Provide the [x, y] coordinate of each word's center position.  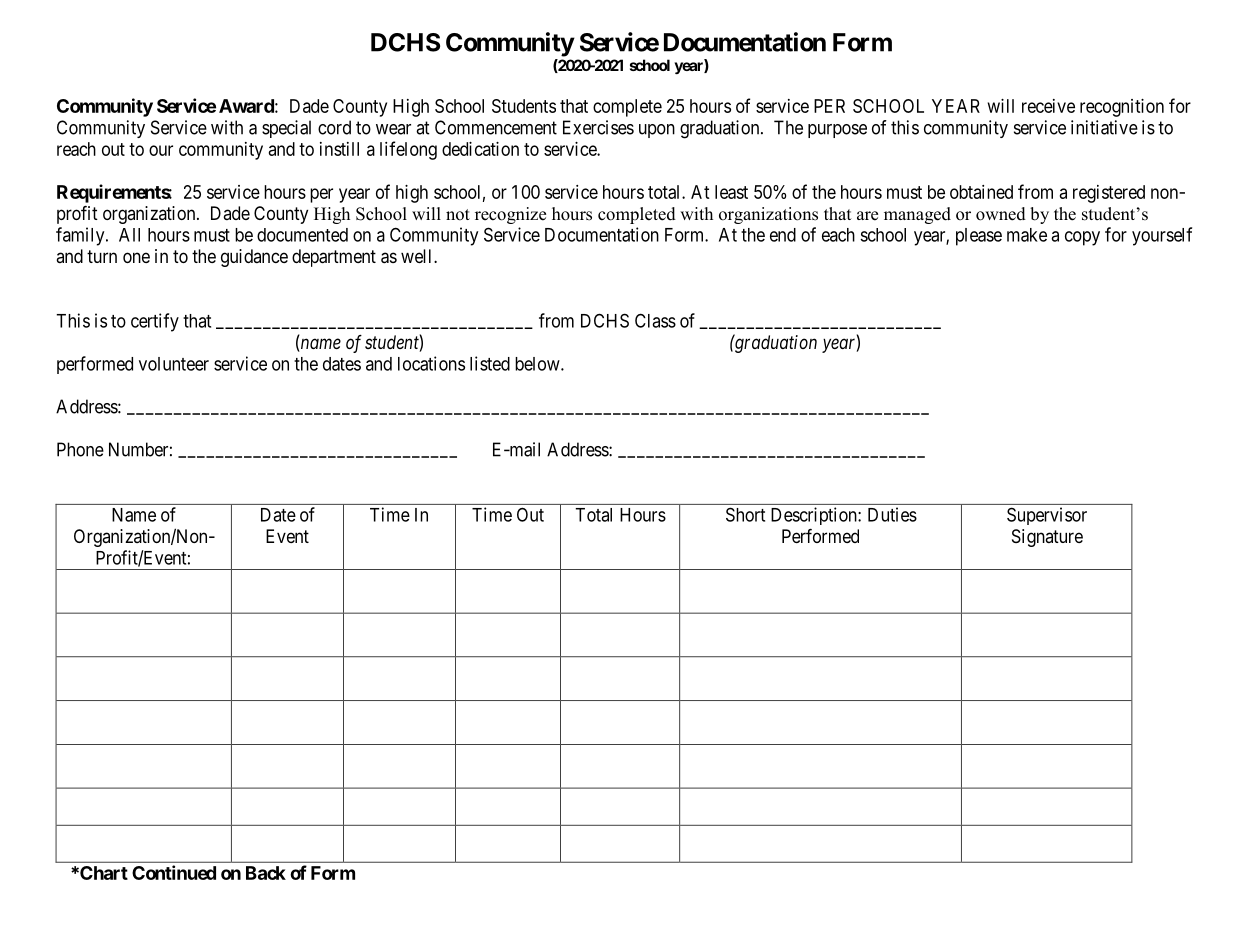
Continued [174, 872]
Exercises [598, 127]
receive [1048, 106]
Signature [1047, 538]
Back [266, 873]
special [286, 129]
